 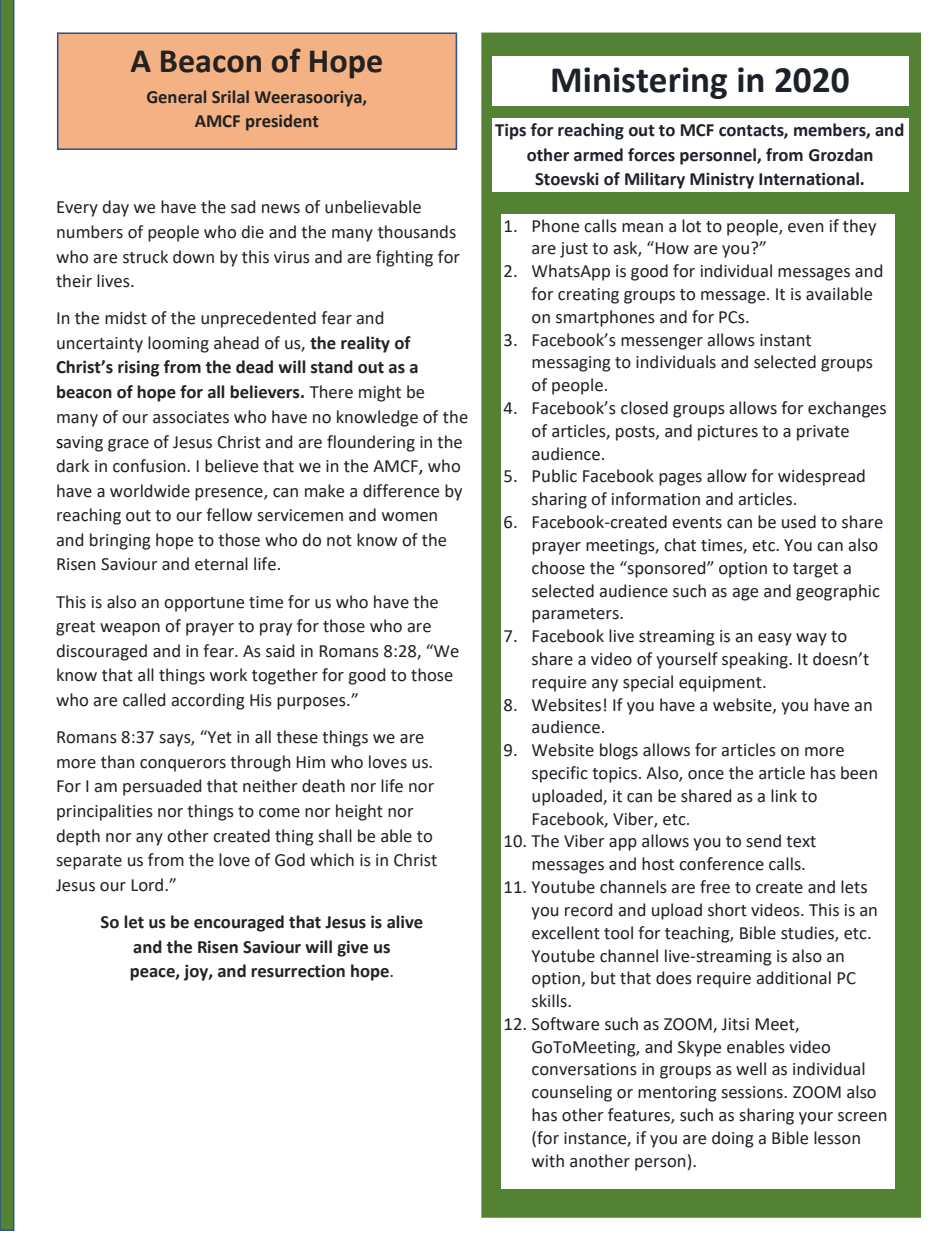 What do you see at coordinates (784, 795) in the document?
I see `link` at bounding box center [784, 795].
